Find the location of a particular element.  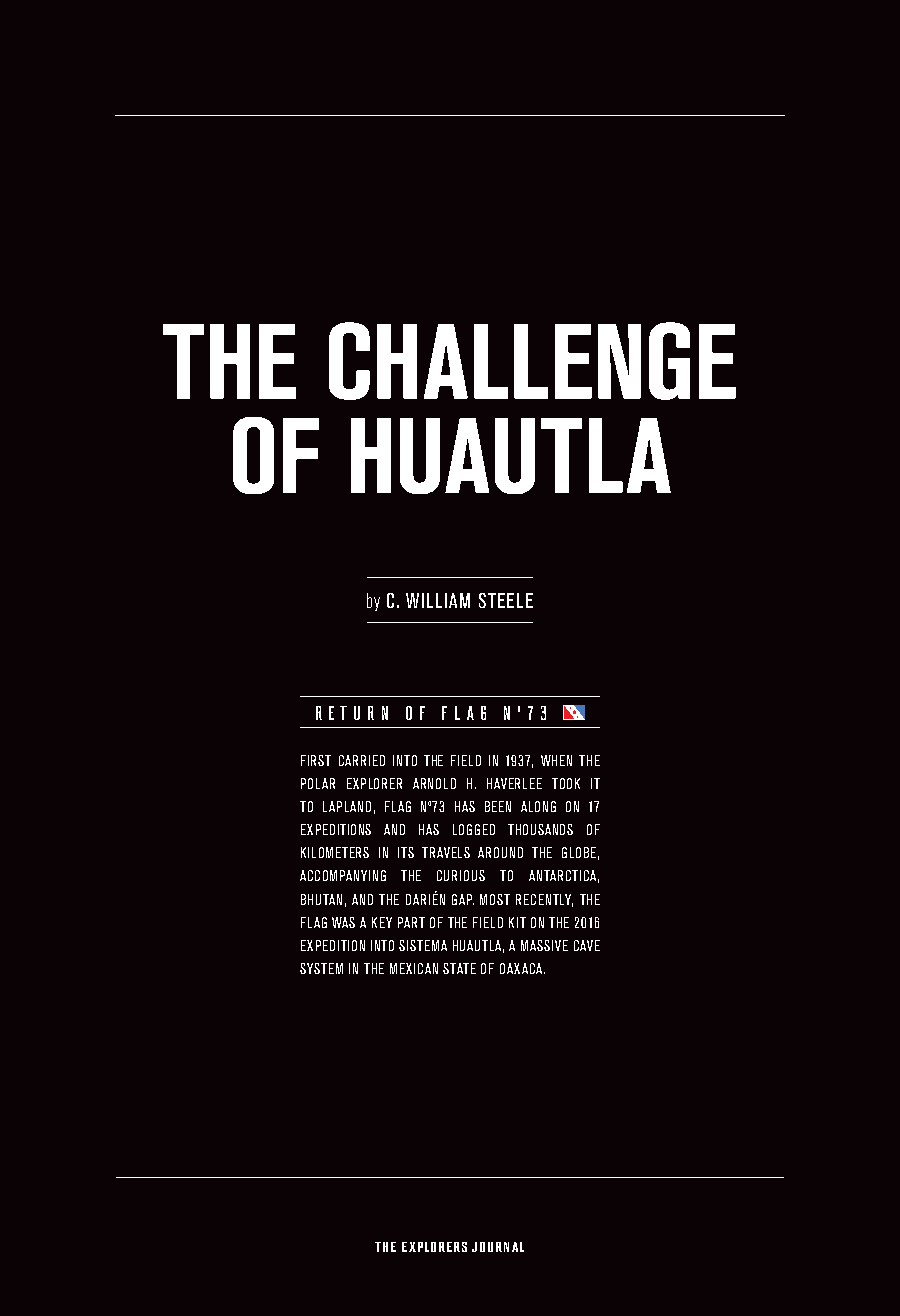

was is located at coordinates (343, 922).
